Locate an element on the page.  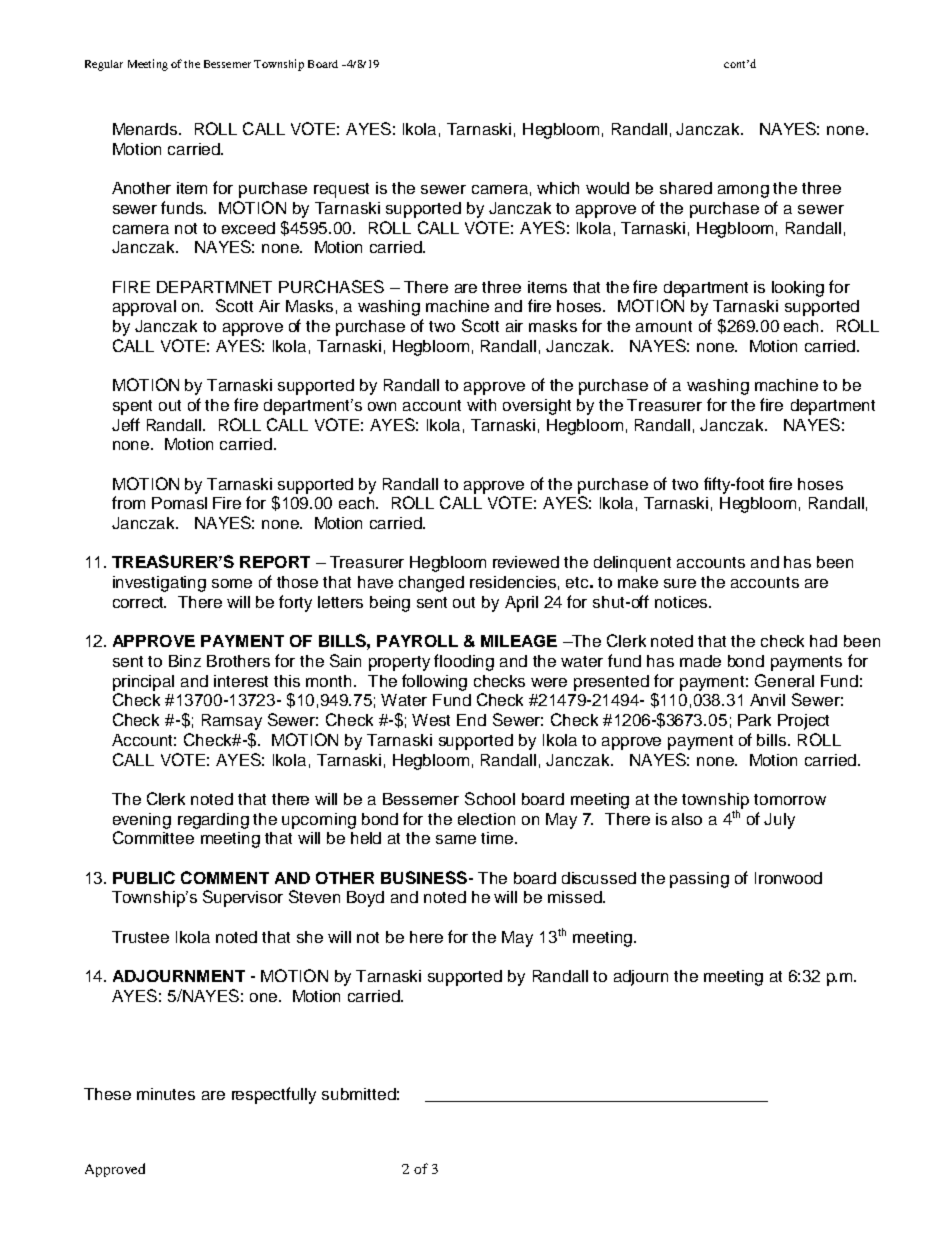
among is located at coordinates (743, 191).
